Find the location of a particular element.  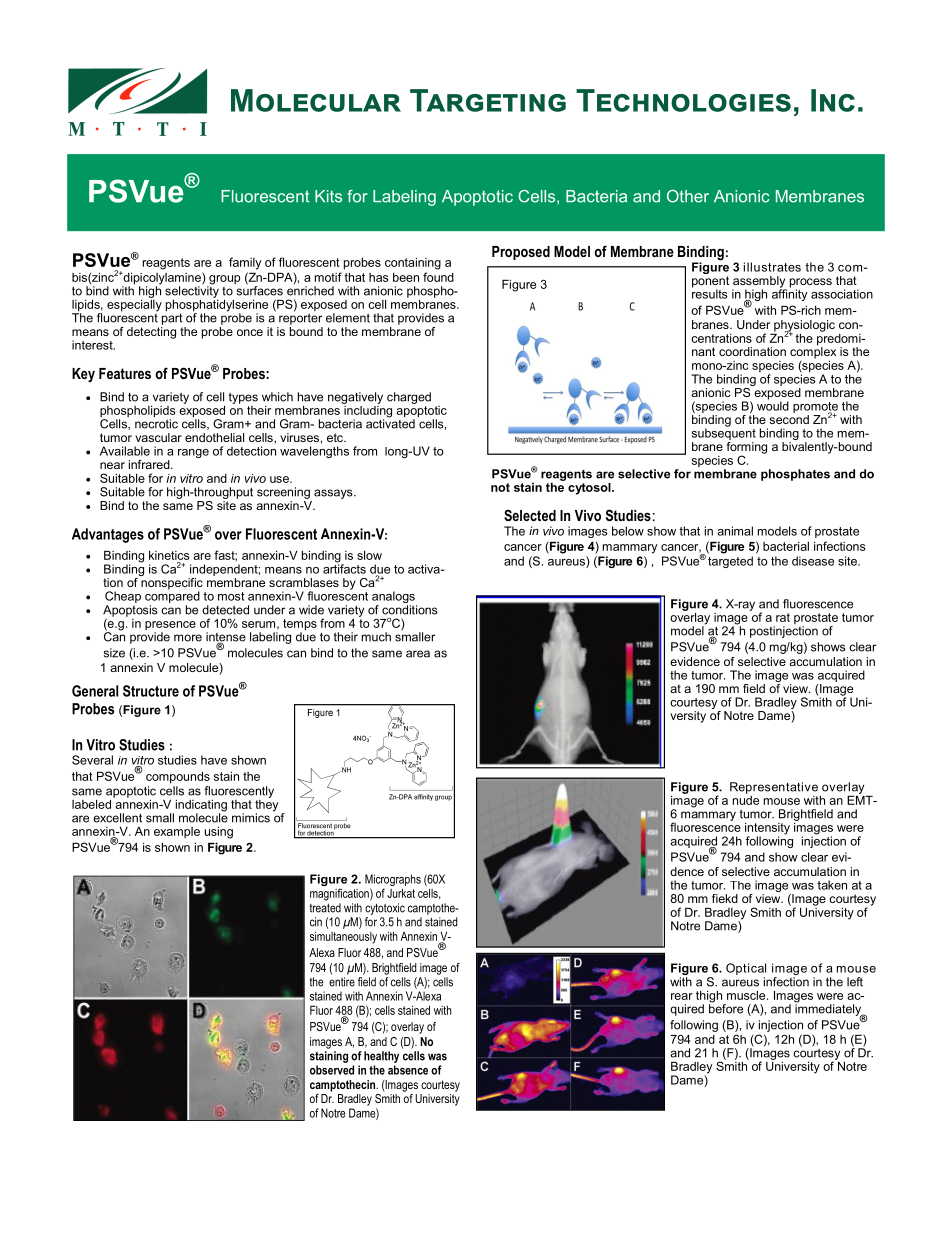

Molecular is located at coordinates (316, 100).
